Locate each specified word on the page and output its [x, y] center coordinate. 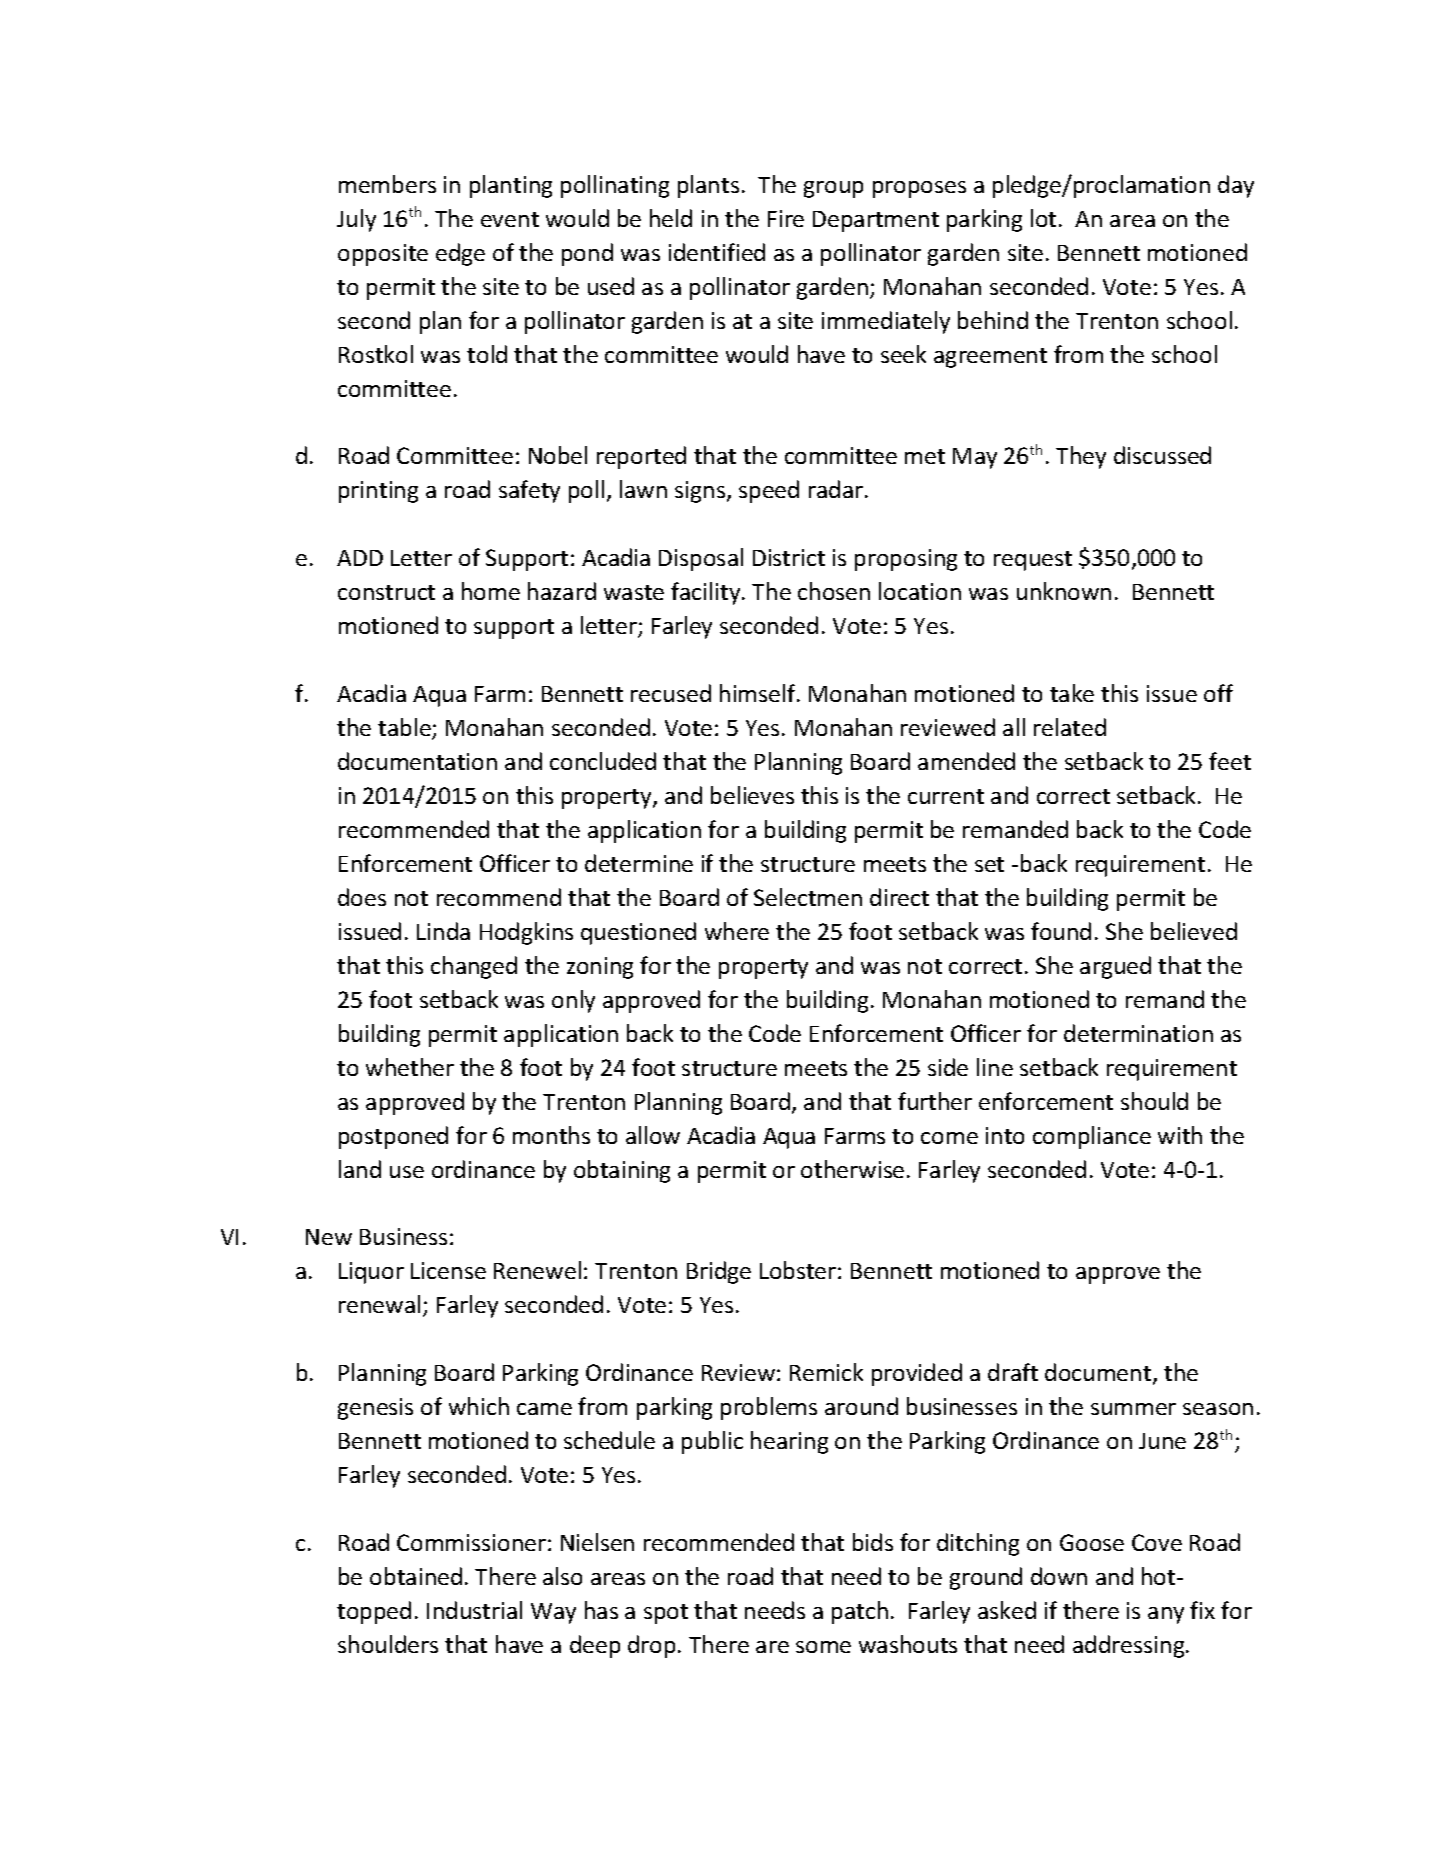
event [510, 219]
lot [1043, 218]
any [1166, 1615]
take [1072, 693]
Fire [786, 218]
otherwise [852, 1169]
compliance [1092, 1137]
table [405, 728]
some [823, 1647]
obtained [416, 1576]
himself [759, 693]
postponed [393, 1137]
